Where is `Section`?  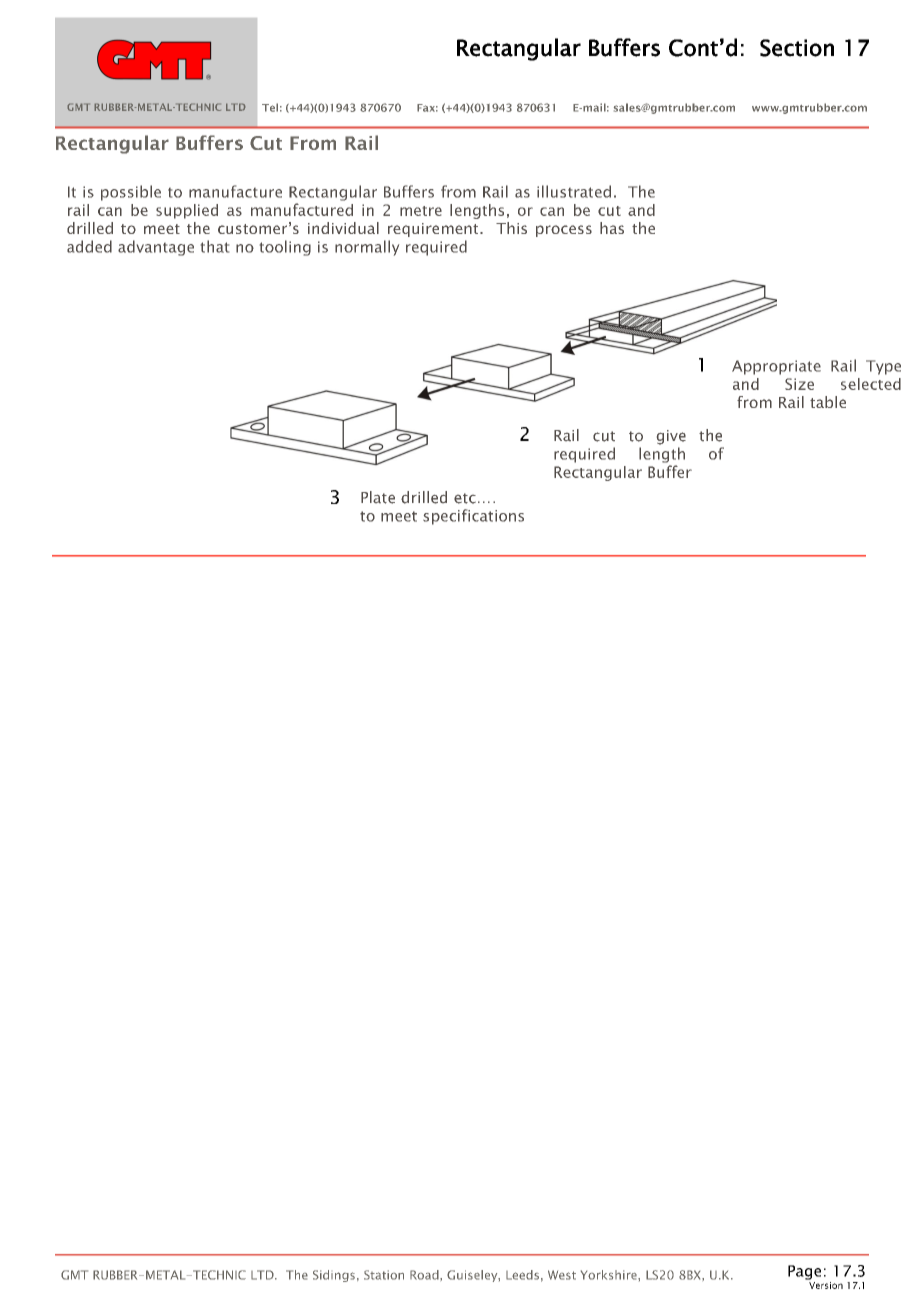 Section is located at coordinates (797, 48).
